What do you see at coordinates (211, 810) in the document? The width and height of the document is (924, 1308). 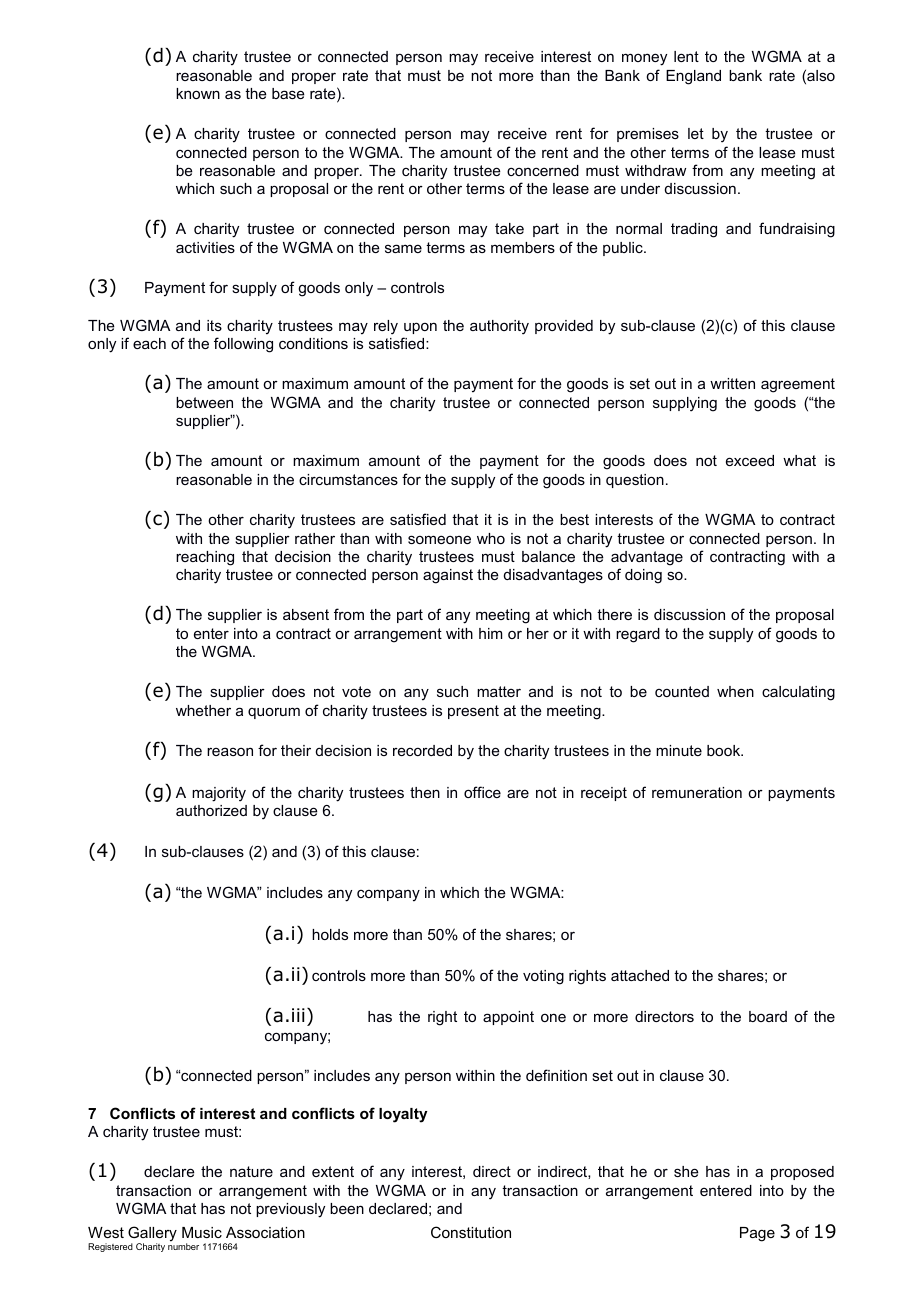 I see `authorized` at bounding box center [211, 810].
